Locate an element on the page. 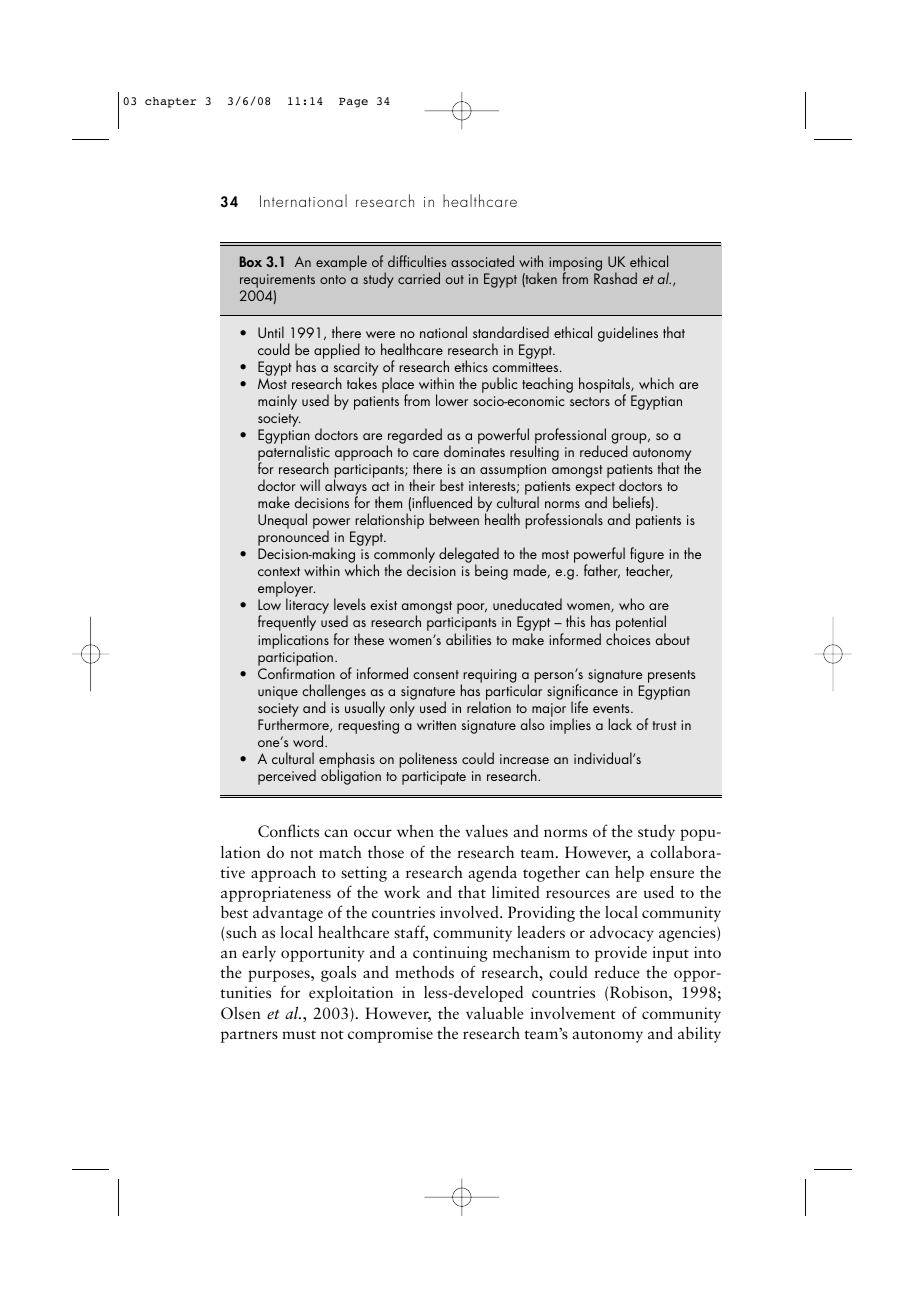 The width and height of the page is (924, 1308). Page is located at coordinates (353, 102).
